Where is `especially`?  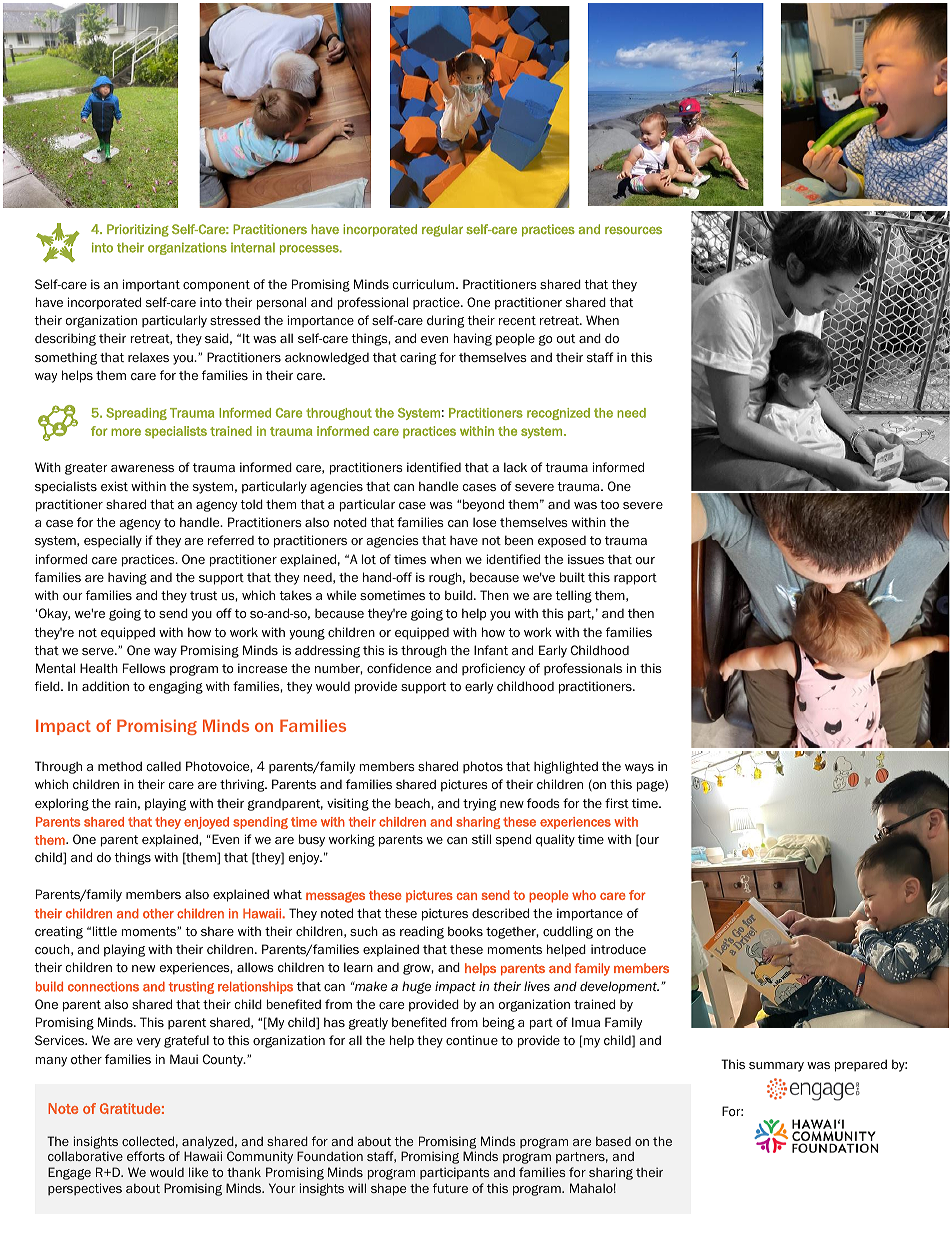
especially is located at coordinates (113, 541).
